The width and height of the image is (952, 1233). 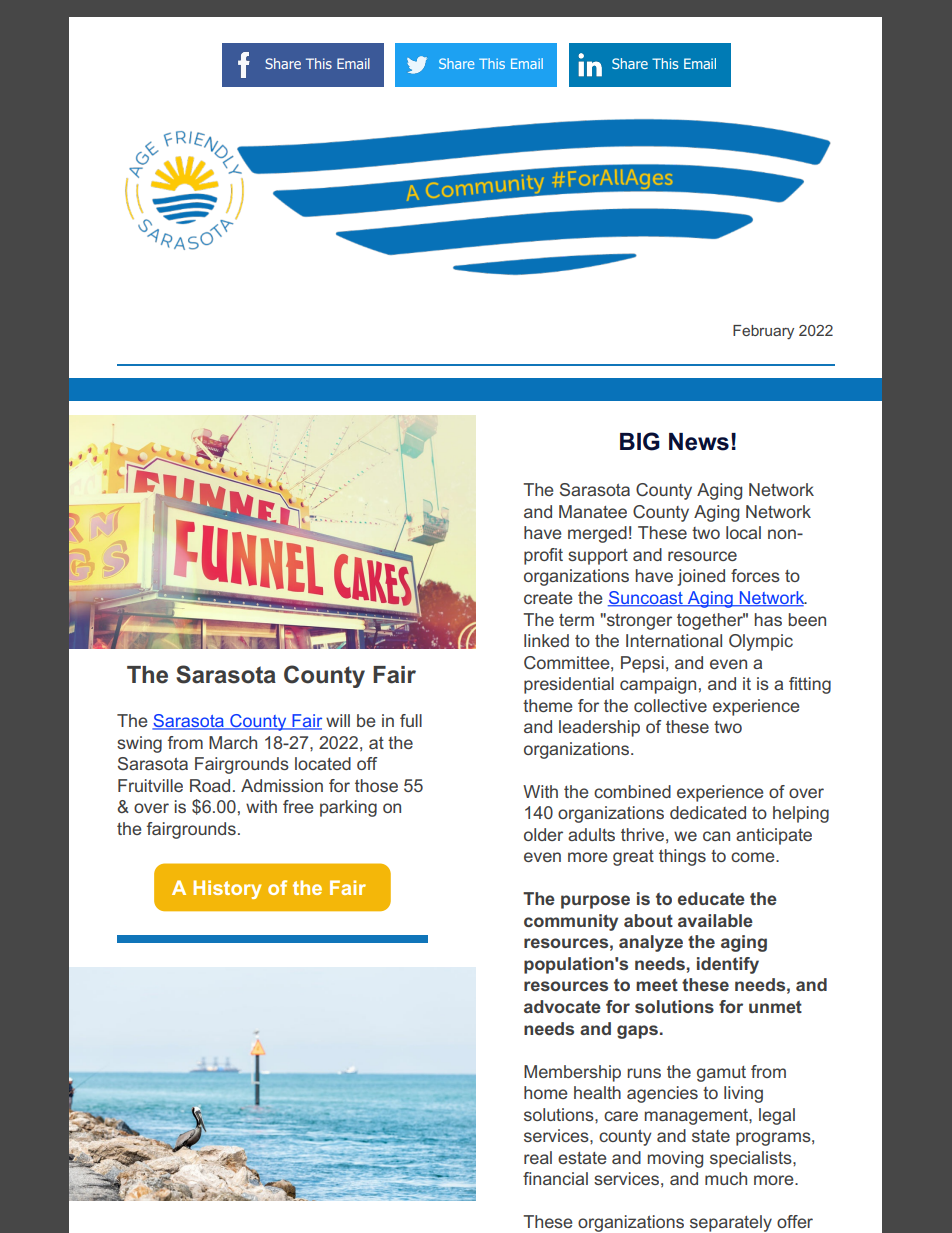 What do you see at coordinates (699, 442) in the image?
I see `News` at bounding box center [699, 442].
